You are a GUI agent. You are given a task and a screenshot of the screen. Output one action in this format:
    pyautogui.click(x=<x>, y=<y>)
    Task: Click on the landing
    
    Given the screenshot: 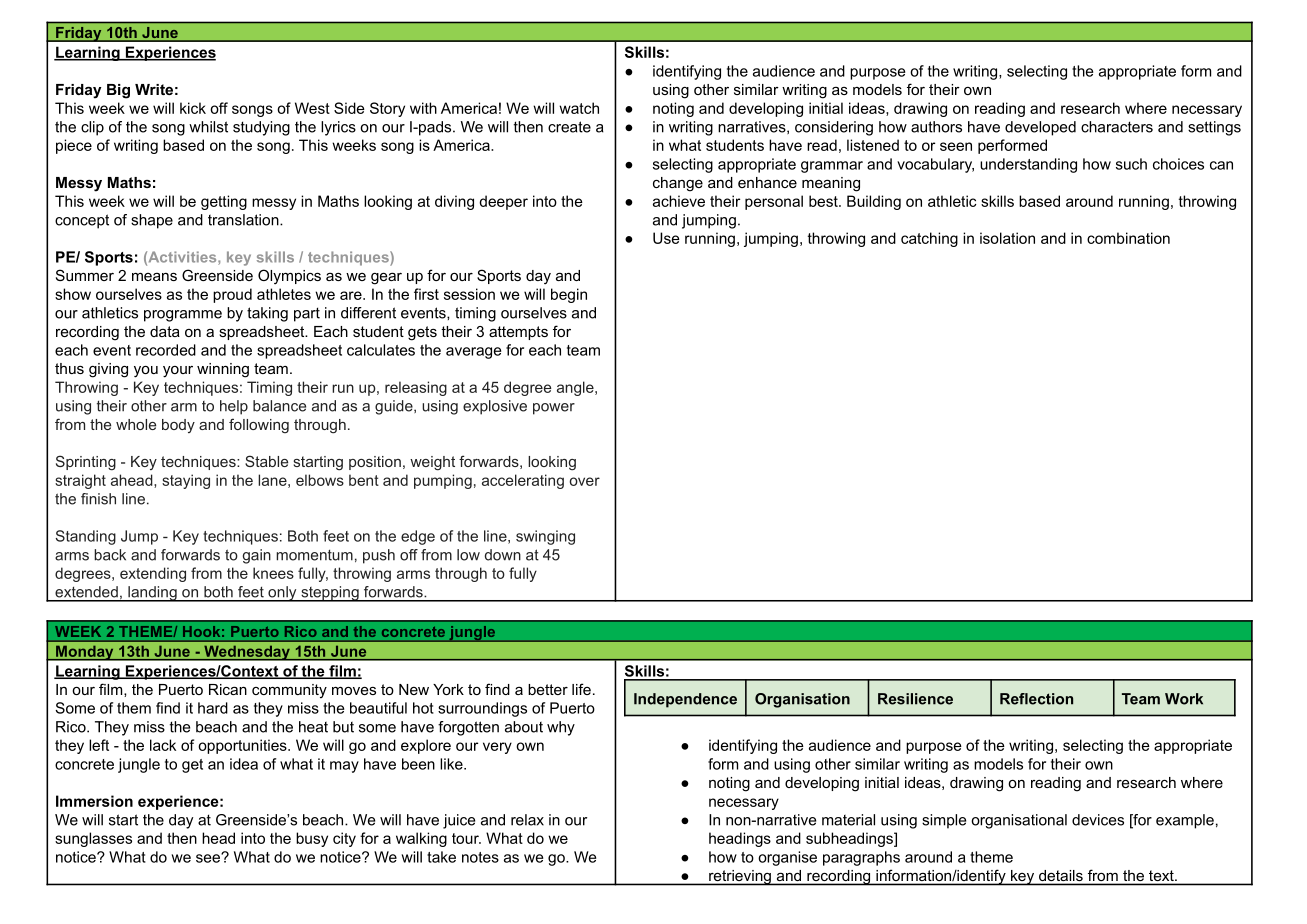 What is the action you would take?
    pyautogui.click(x=152, y=594)
